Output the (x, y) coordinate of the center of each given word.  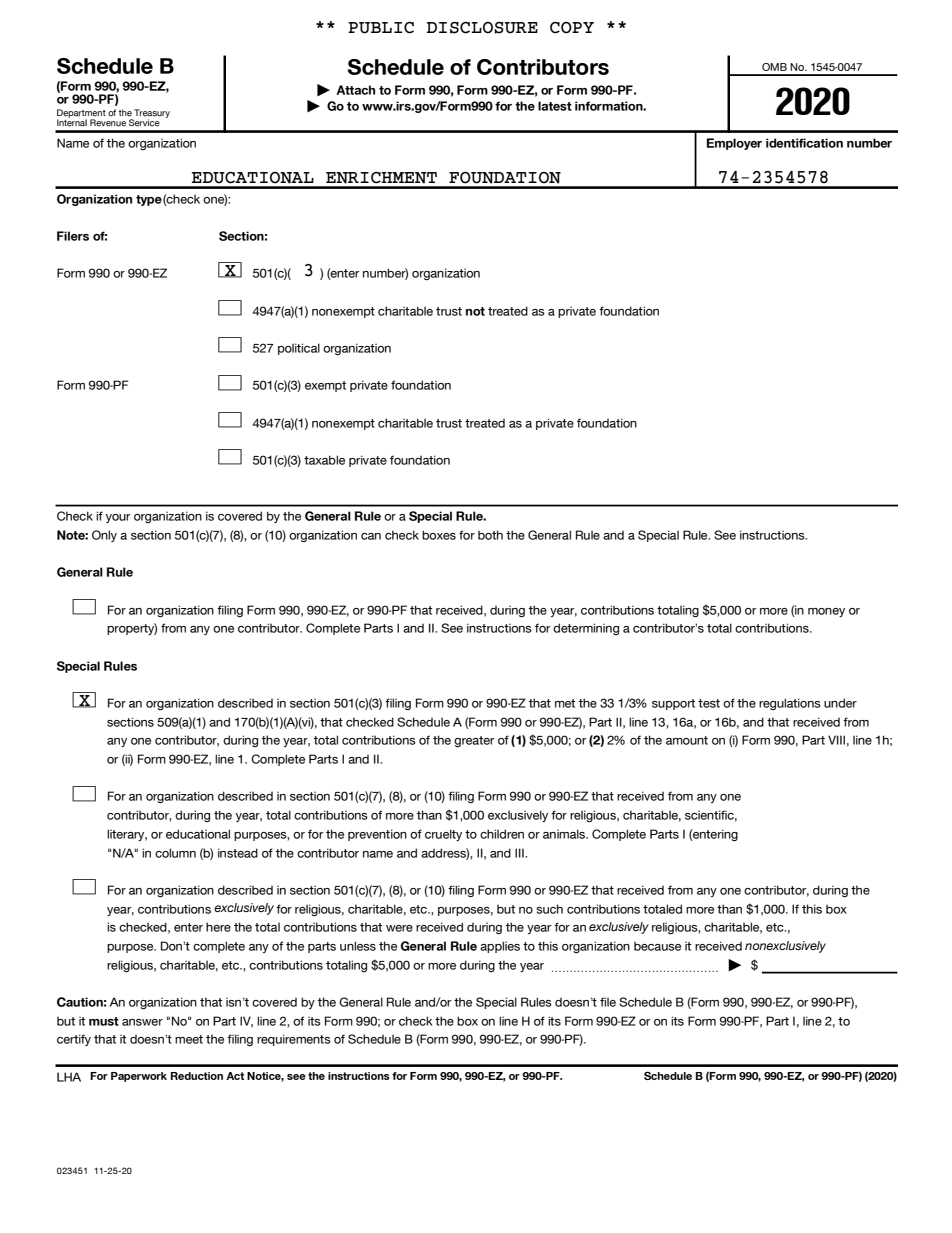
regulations (790, 704)
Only (104, 536)
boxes (439, 535)
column (175, 853)
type (149, 200)
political (299, 349)
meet (189, 1039)
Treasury (152, 114)
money (826, 612)
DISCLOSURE (482, 28)
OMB (774, 67)
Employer (734, 144)
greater (474, 741)
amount (687, 740)
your (118, 518)
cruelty (443, 835)
